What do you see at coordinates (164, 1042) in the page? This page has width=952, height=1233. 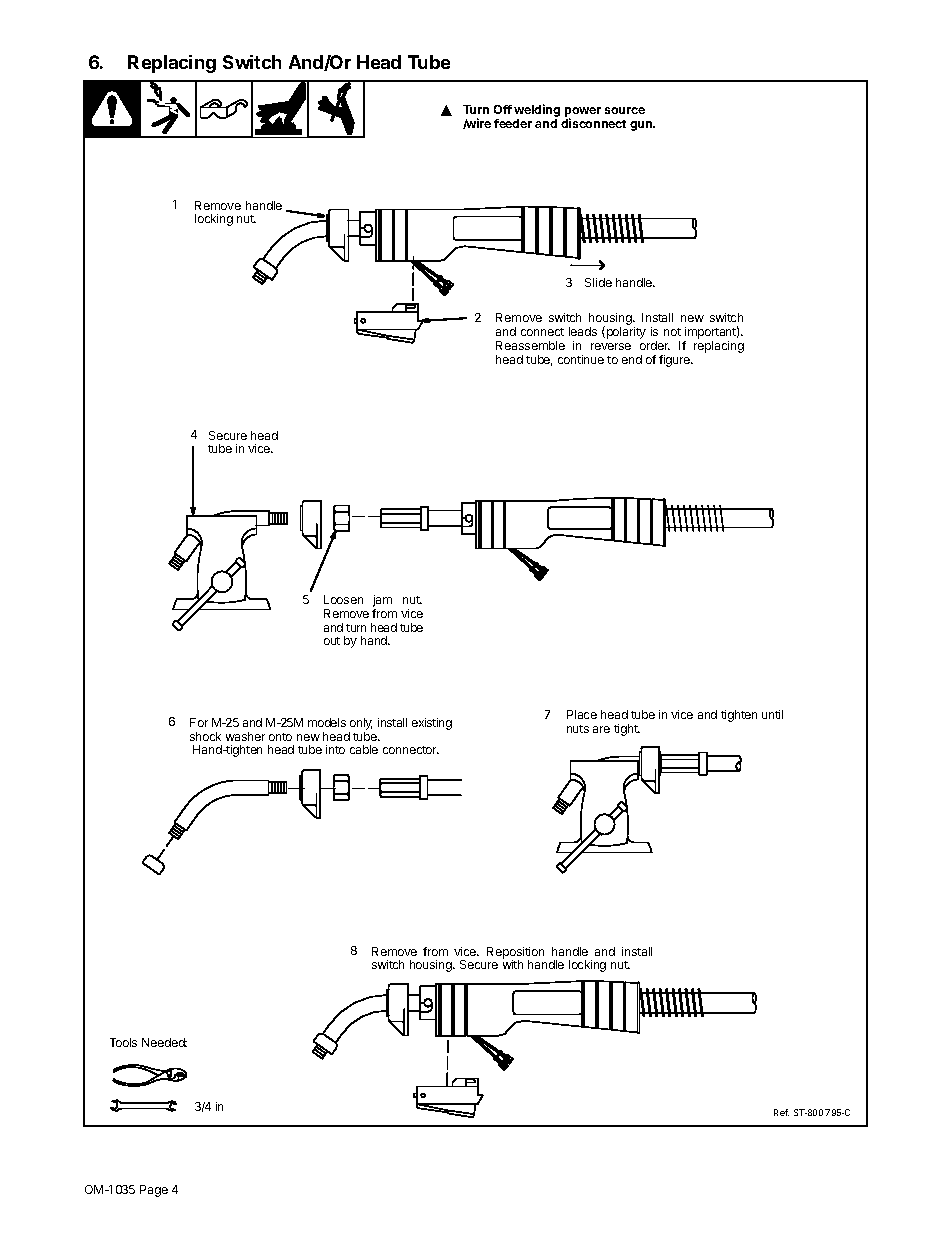 I see `Needed` at bounding box center [164, 1042].
